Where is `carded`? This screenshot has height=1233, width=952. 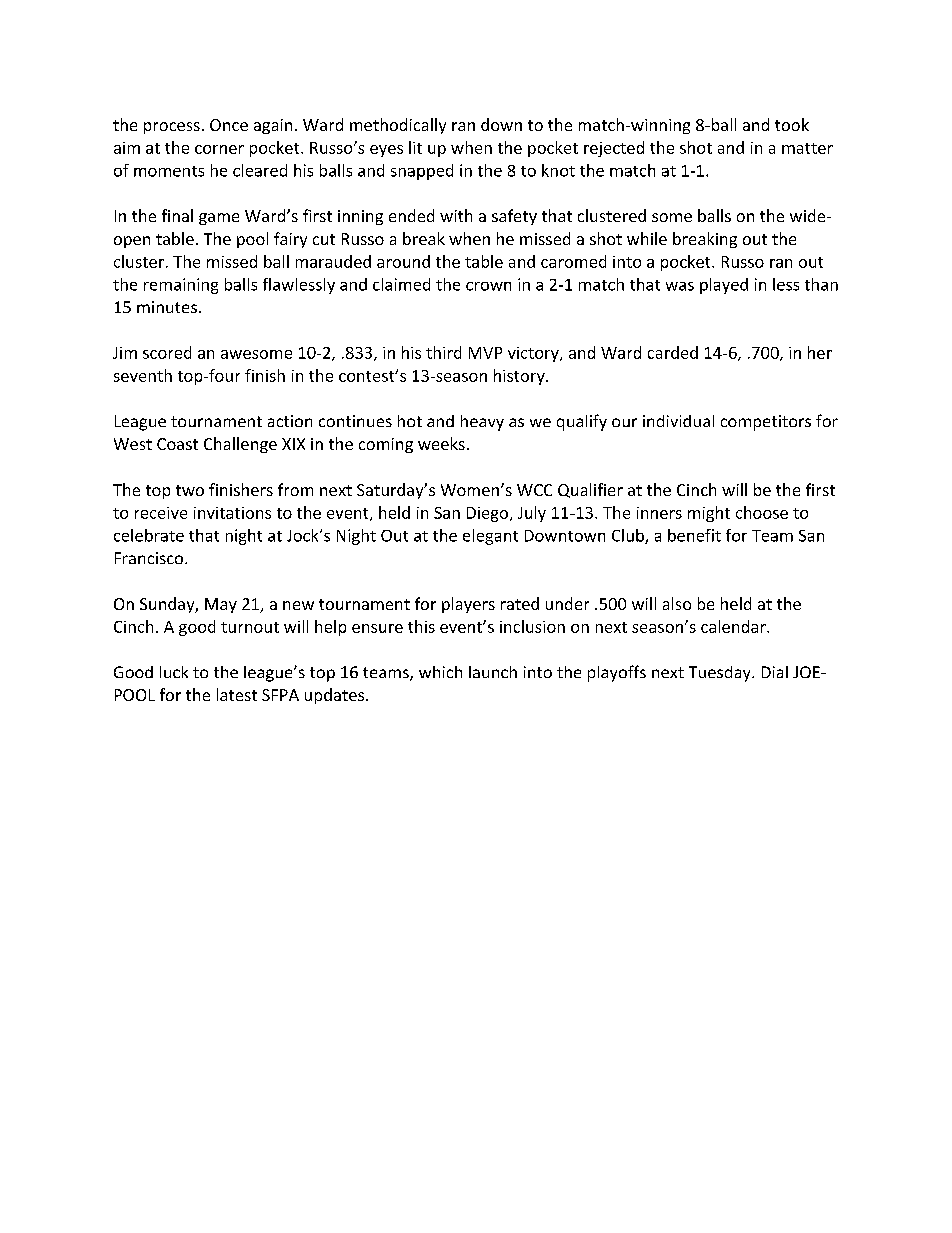
carded is located at coordinates (673, 352).
